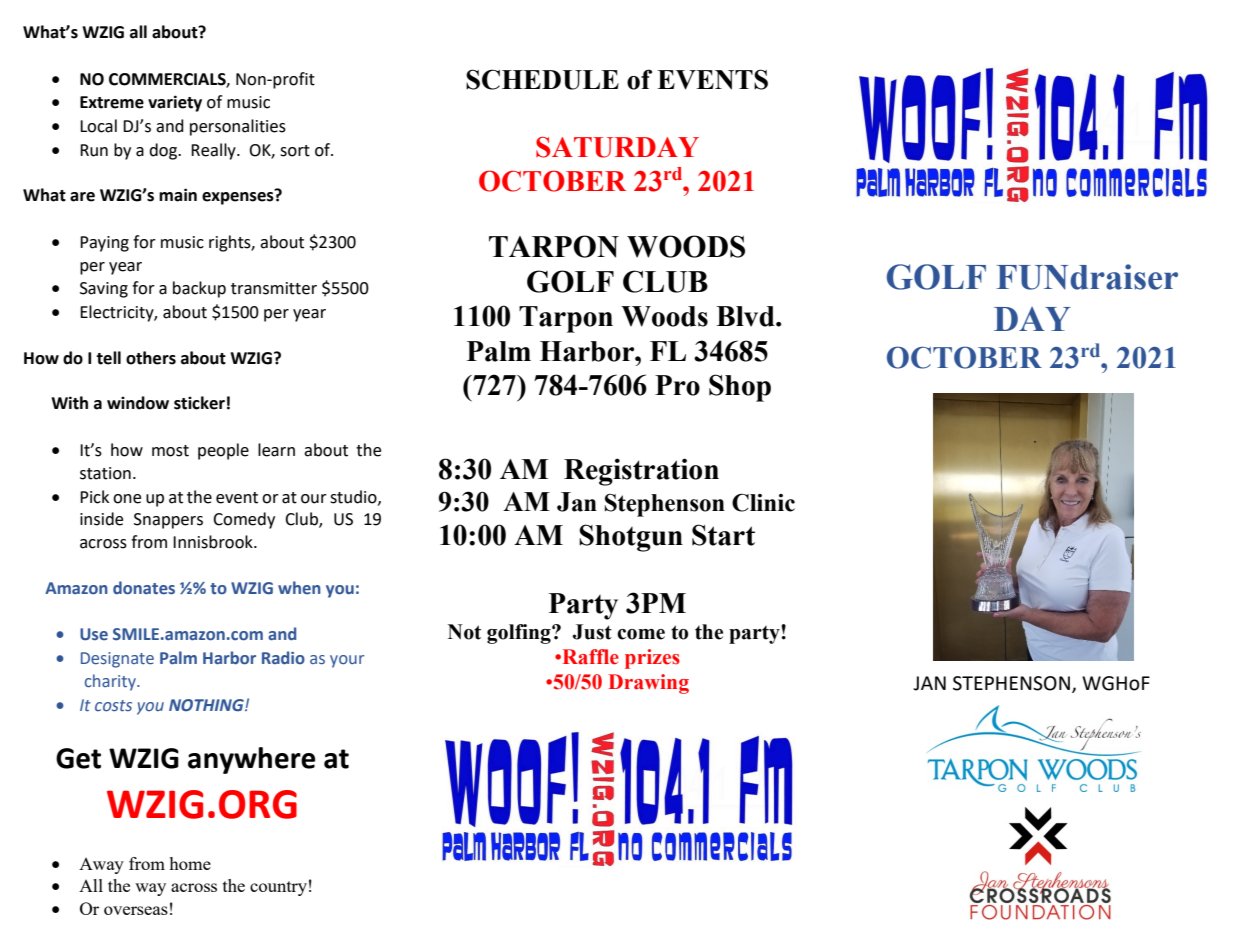 The width and height of the image is (1233, 952). What do you see at coordinates (127, 499) in the image?
I see `one` at bounding box center [127, 499].
